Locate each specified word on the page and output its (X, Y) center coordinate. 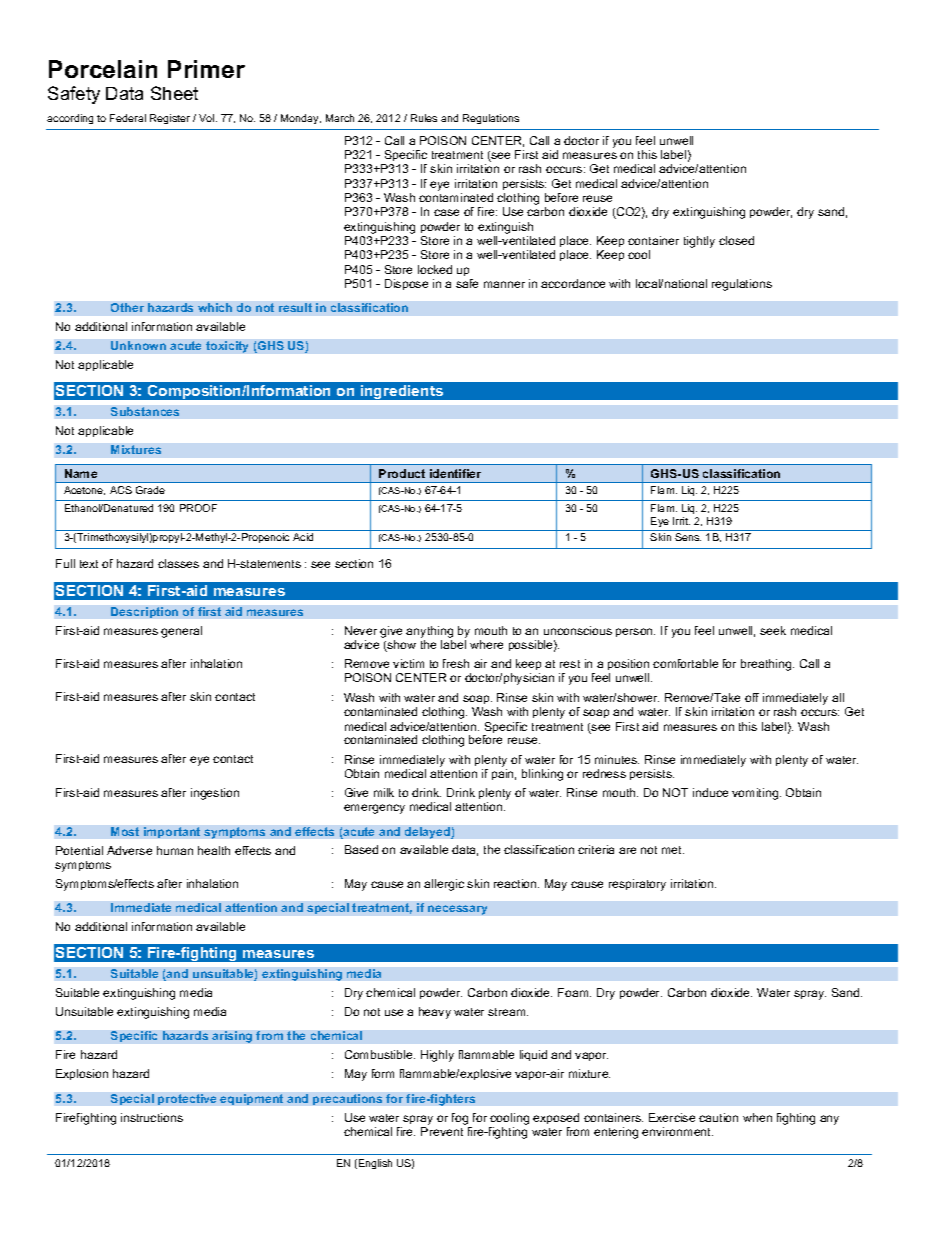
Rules (424, 118)
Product (402, 473)
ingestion (215, 794)
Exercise (672, 1117)
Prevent (442, 1131)
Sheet (174, 93)
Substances (145, 411)
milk (384, 792)
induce (710, 792)
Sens (688, 537)
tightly (699, 242)
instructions (152, 1117)
